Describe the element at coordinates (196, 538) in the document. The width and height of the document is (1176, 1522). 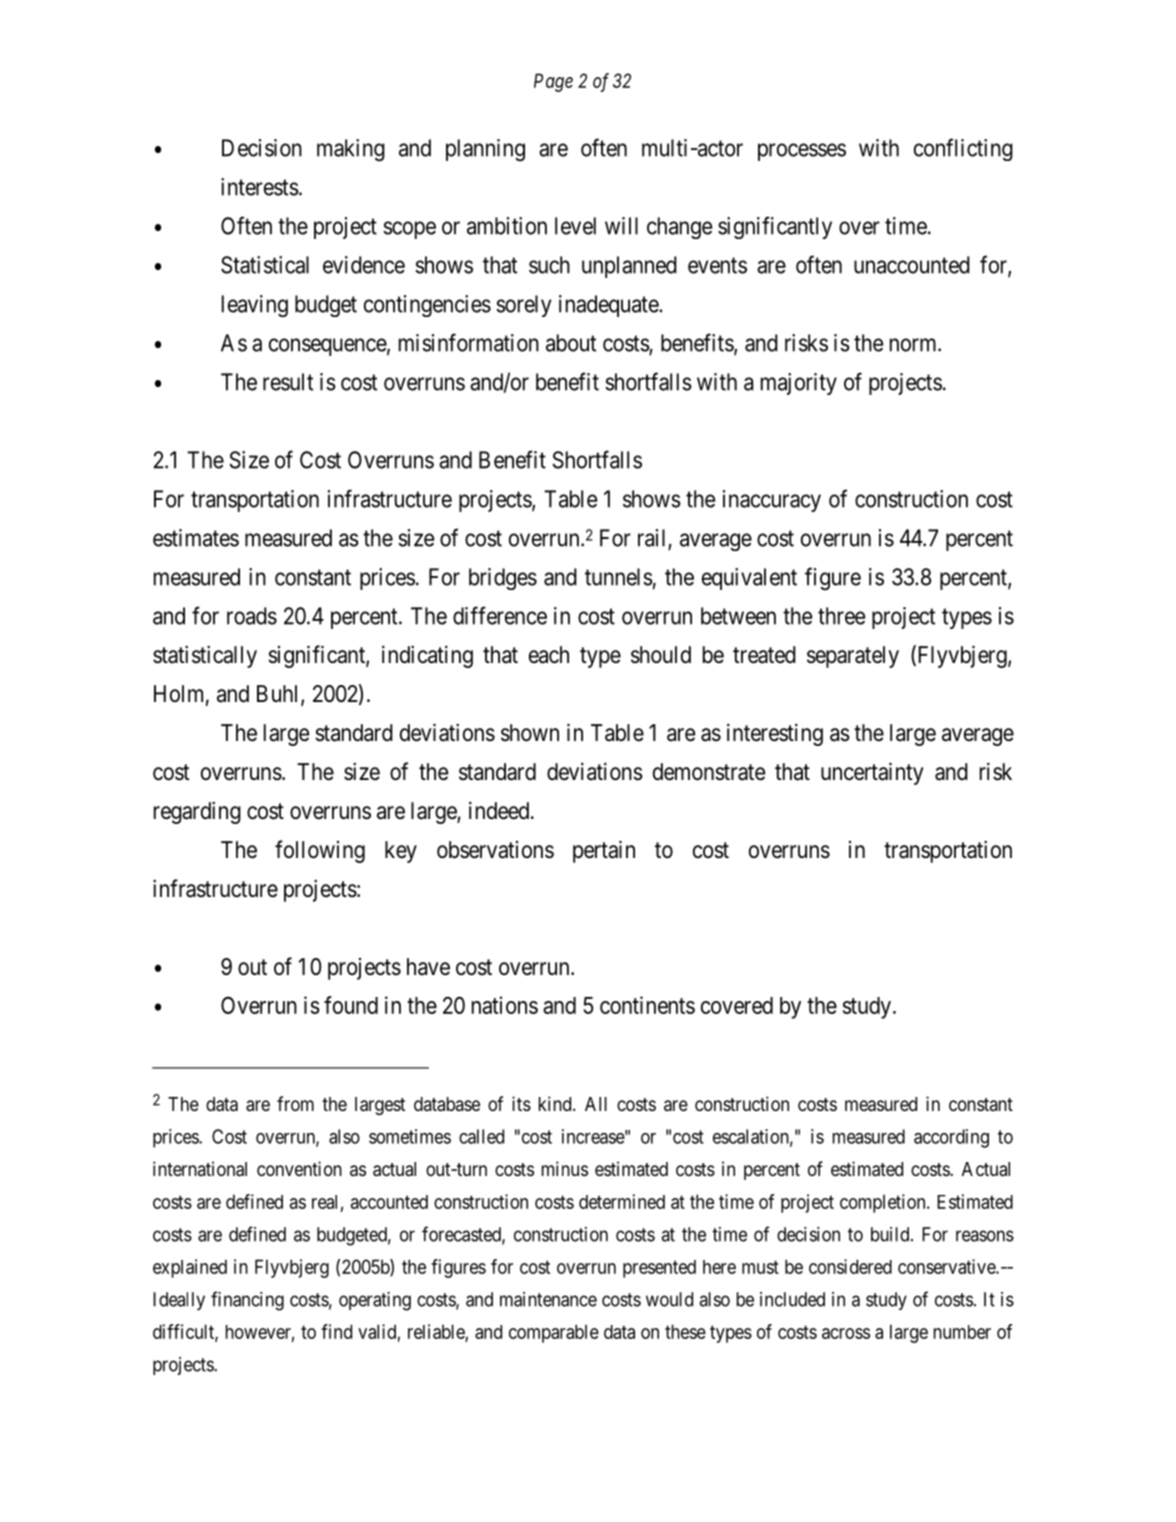
I see `estimates` at that location.
